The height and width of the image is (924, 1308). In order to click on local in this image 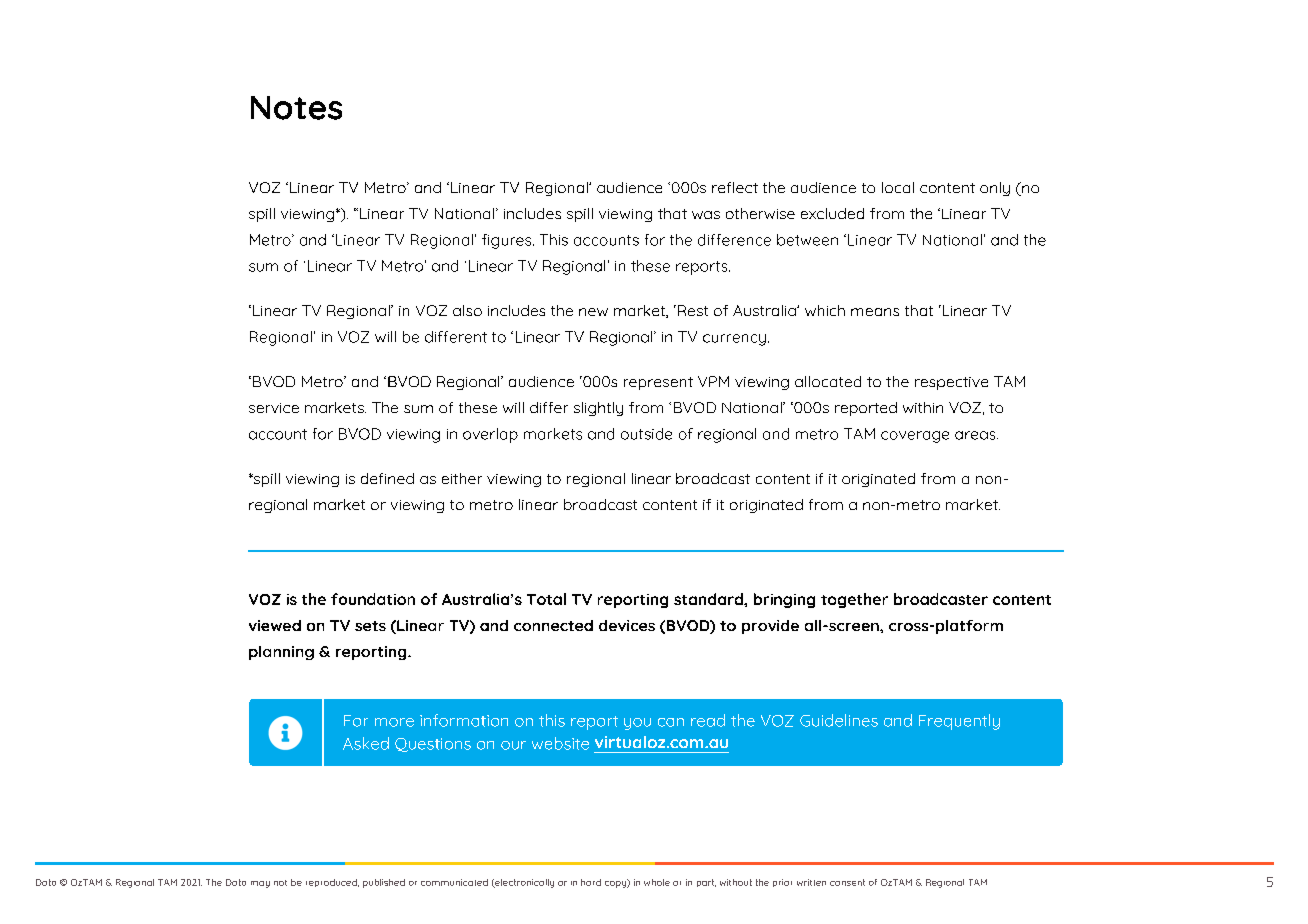, I will do `click(898, 187)`.
